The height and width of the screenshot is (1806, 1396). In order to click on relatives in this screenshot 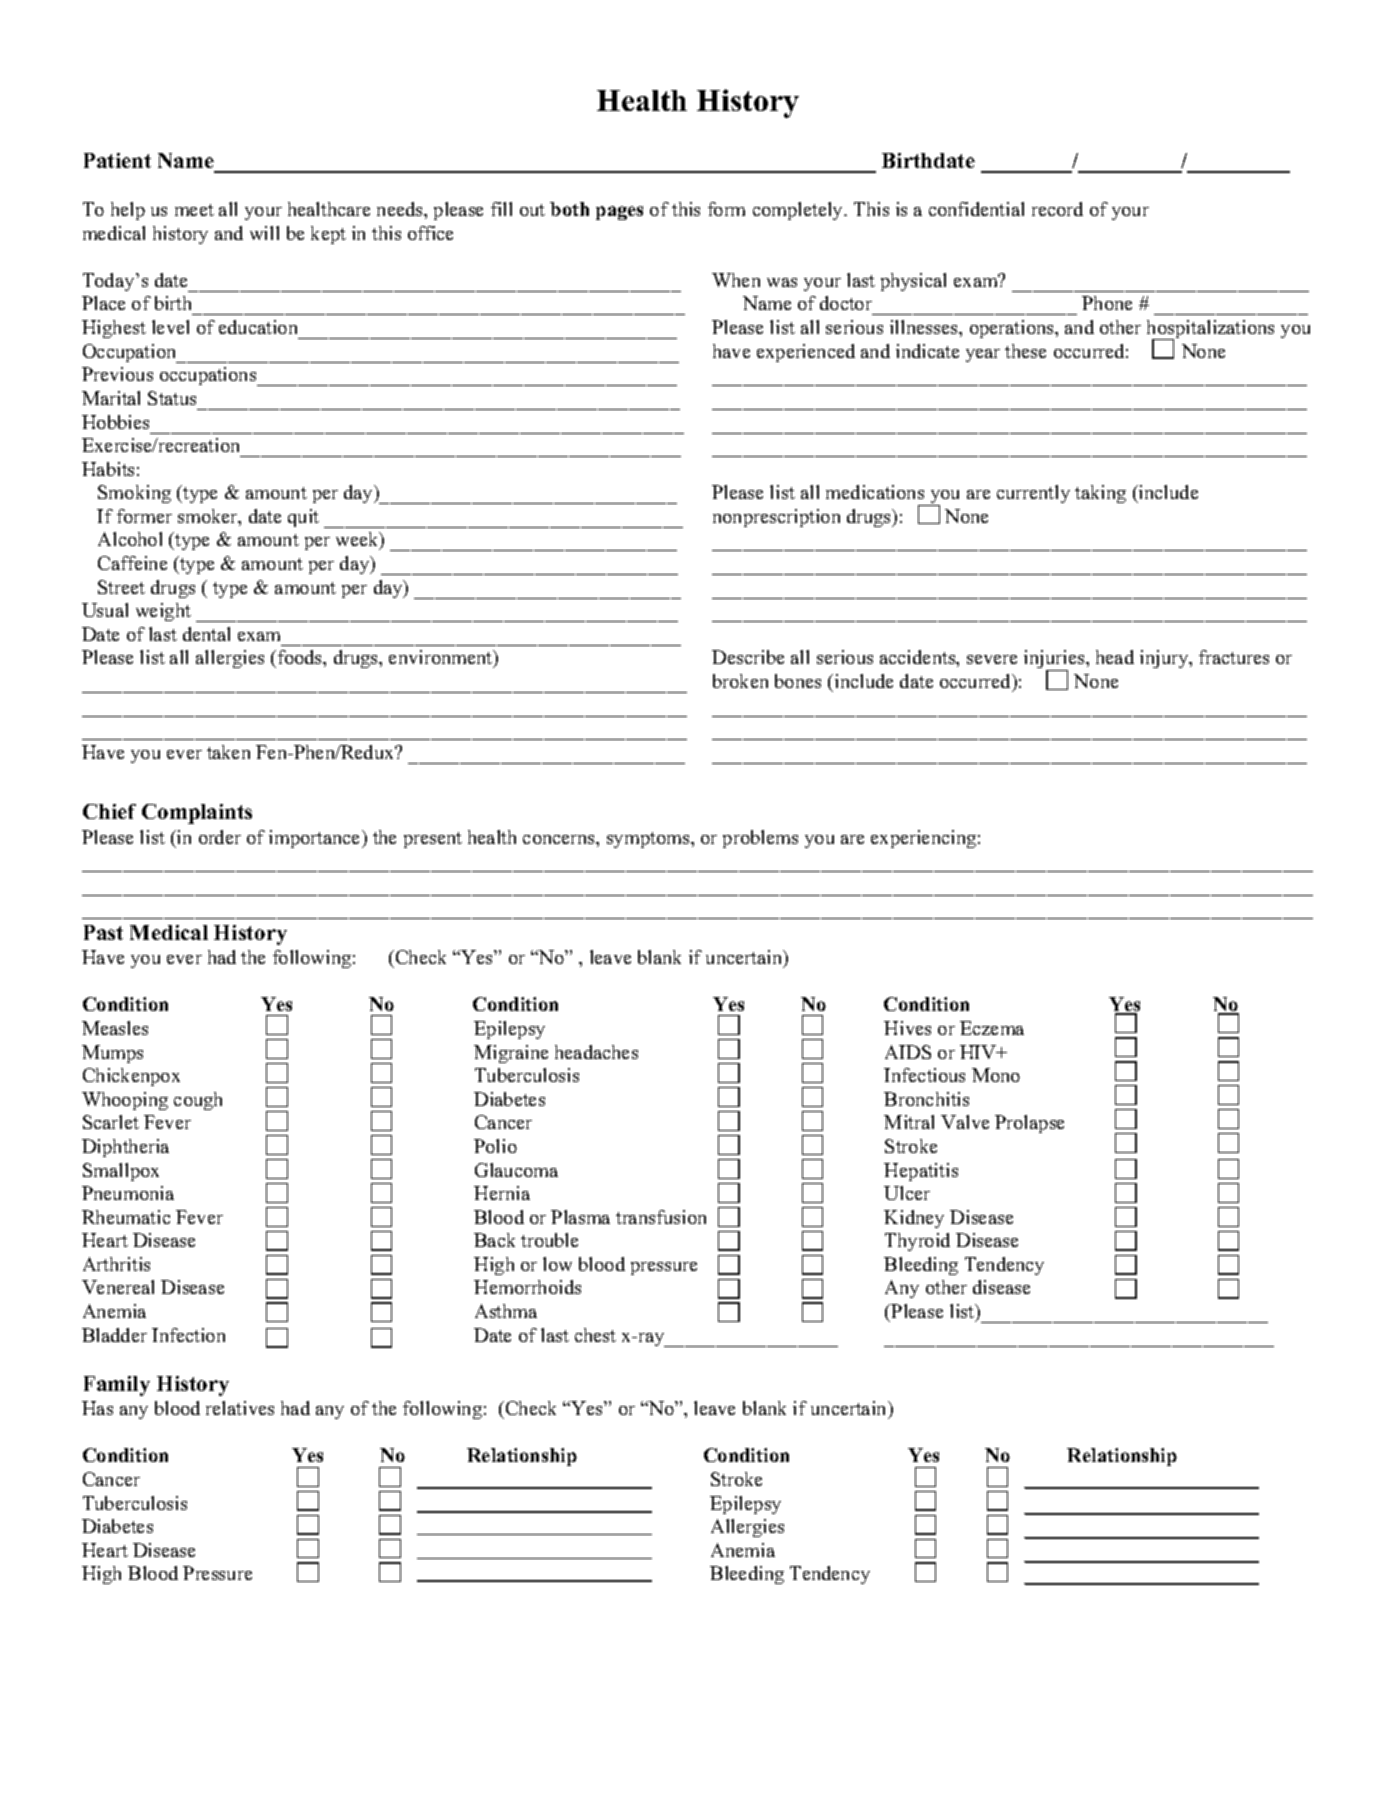, I will do `click(240, 1408)`.
